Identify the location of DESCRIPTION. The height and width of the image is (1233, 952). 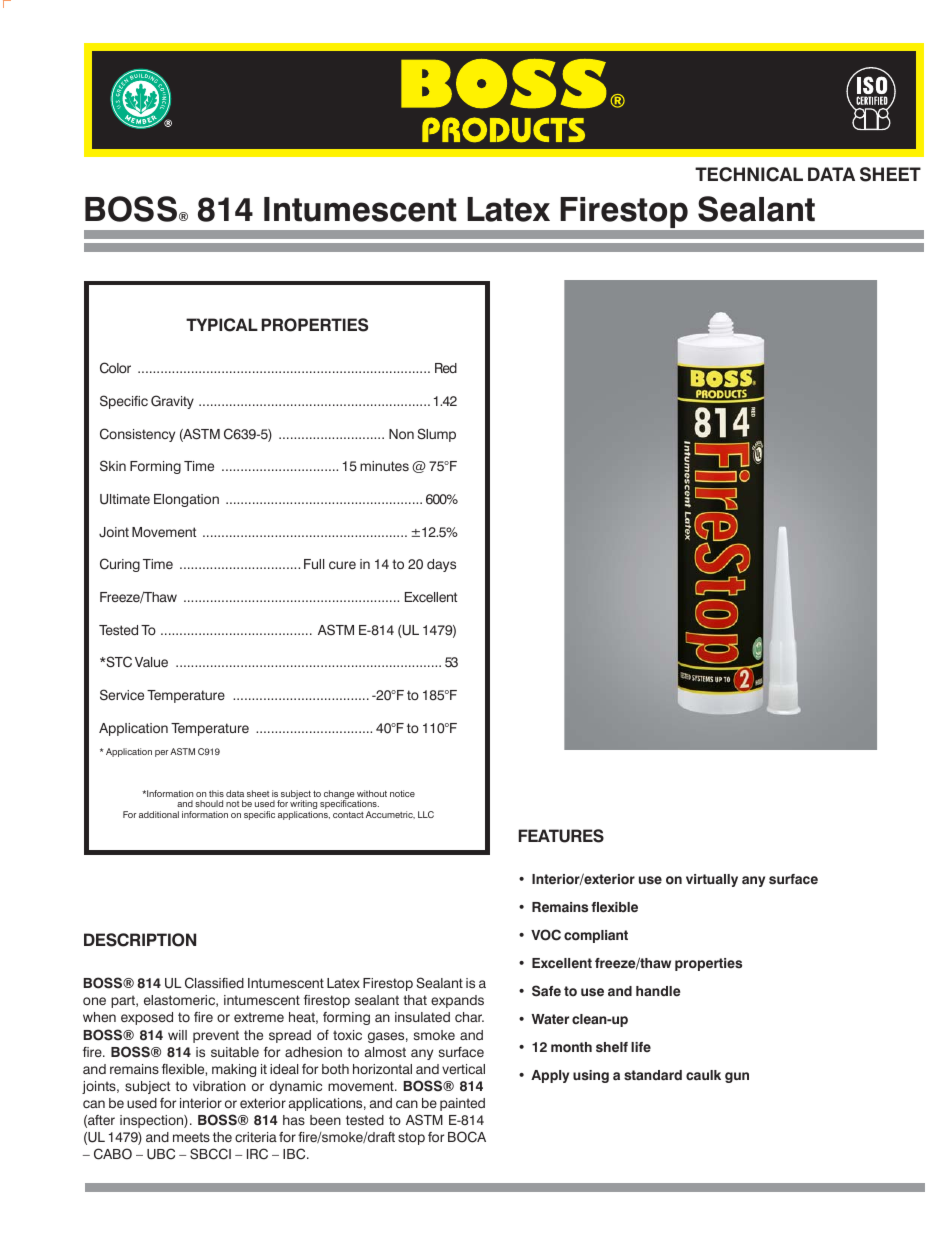
(140, 940).
